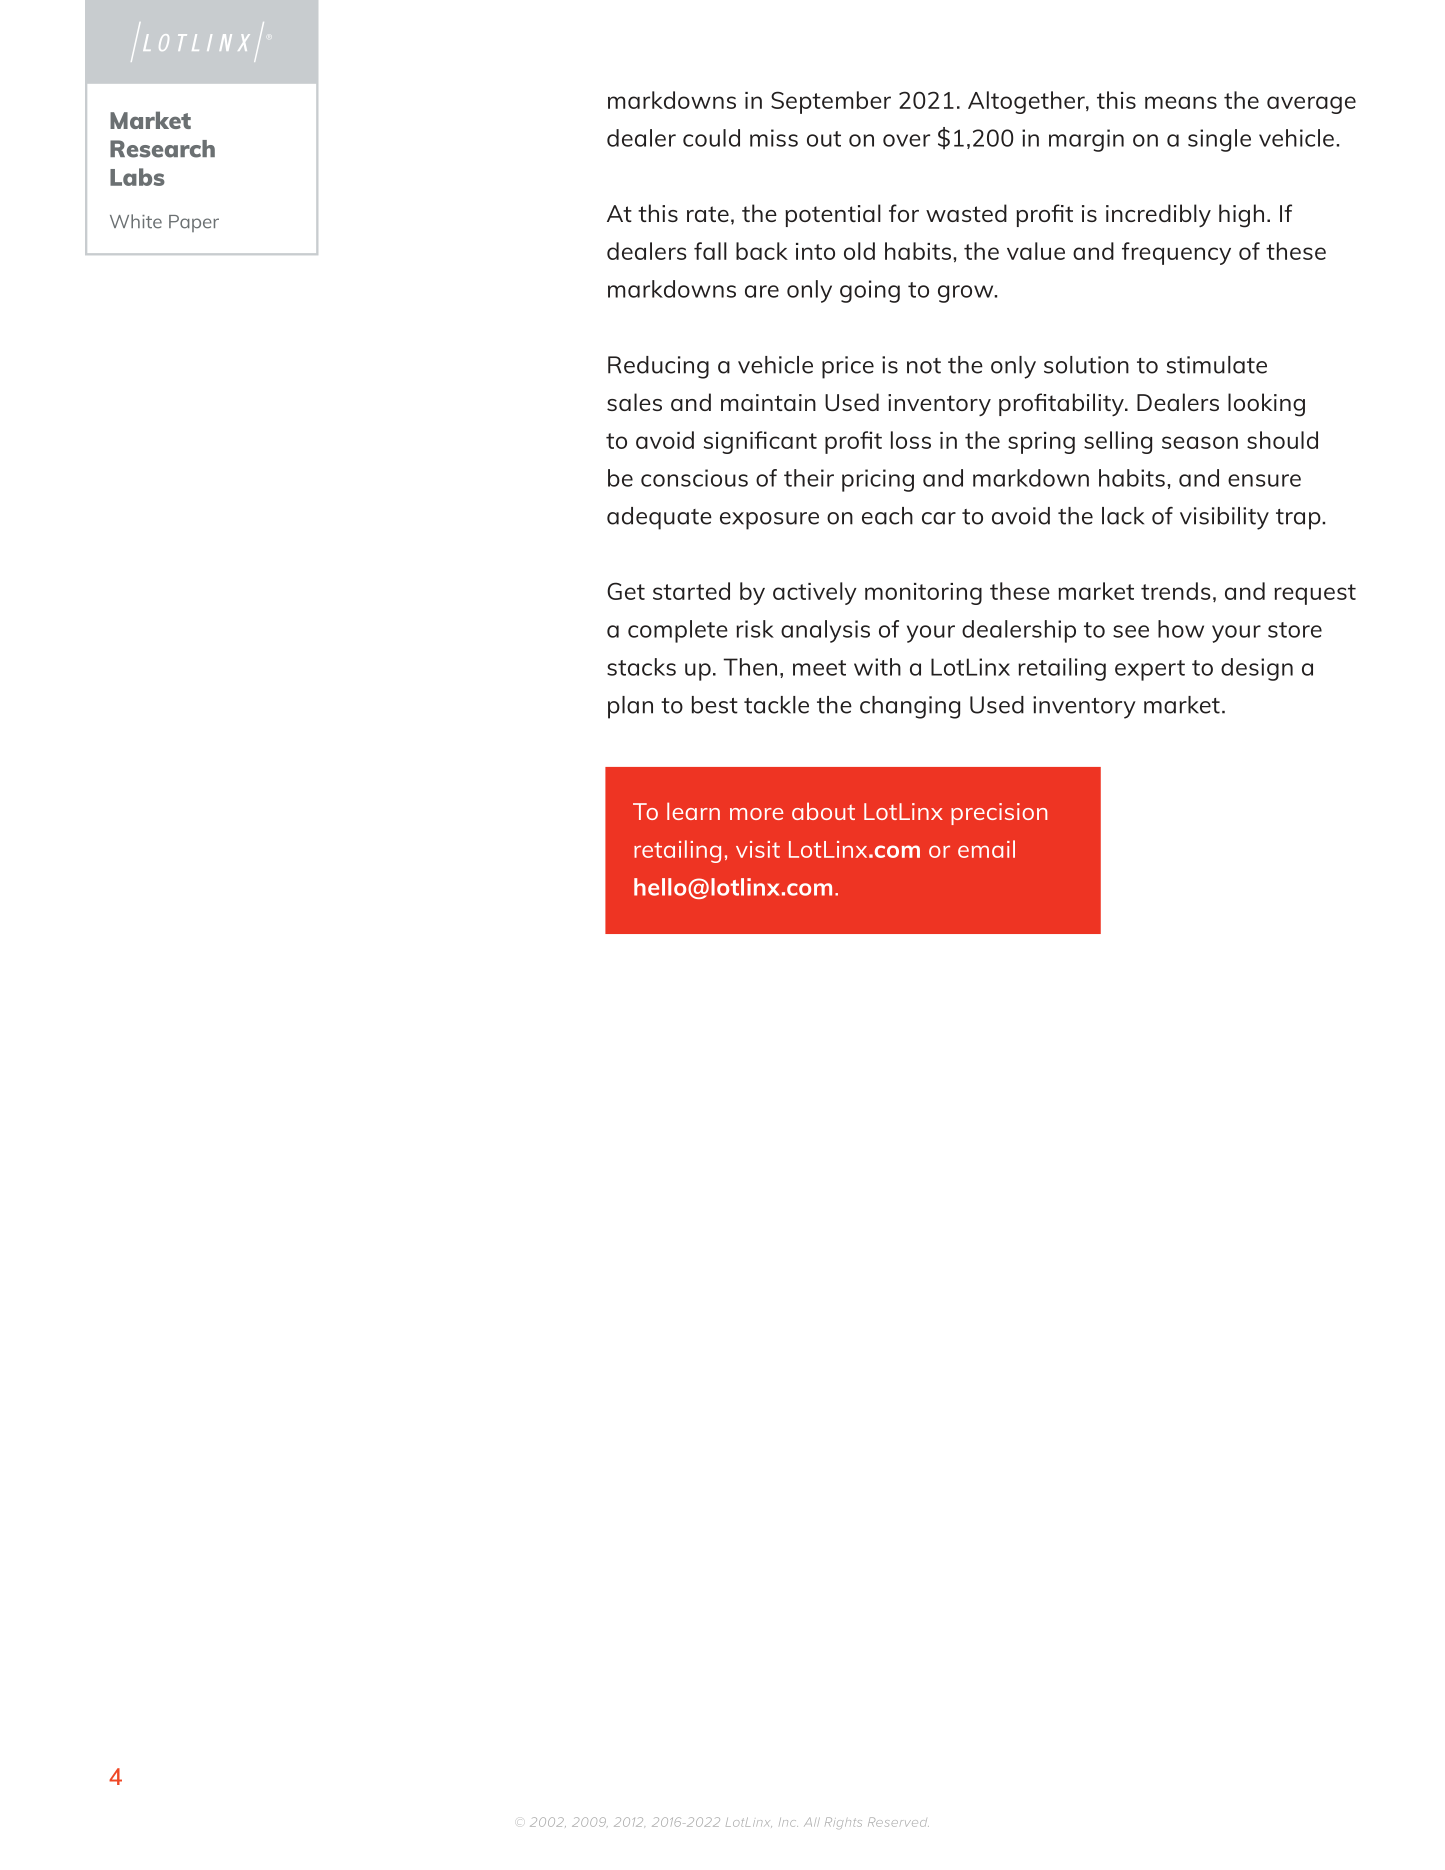 This screenshot has width=1445, height=1870. What do you see at coordinates (691, 591) in the screenshot?
I see `started` at bounding box center [691, 591].
